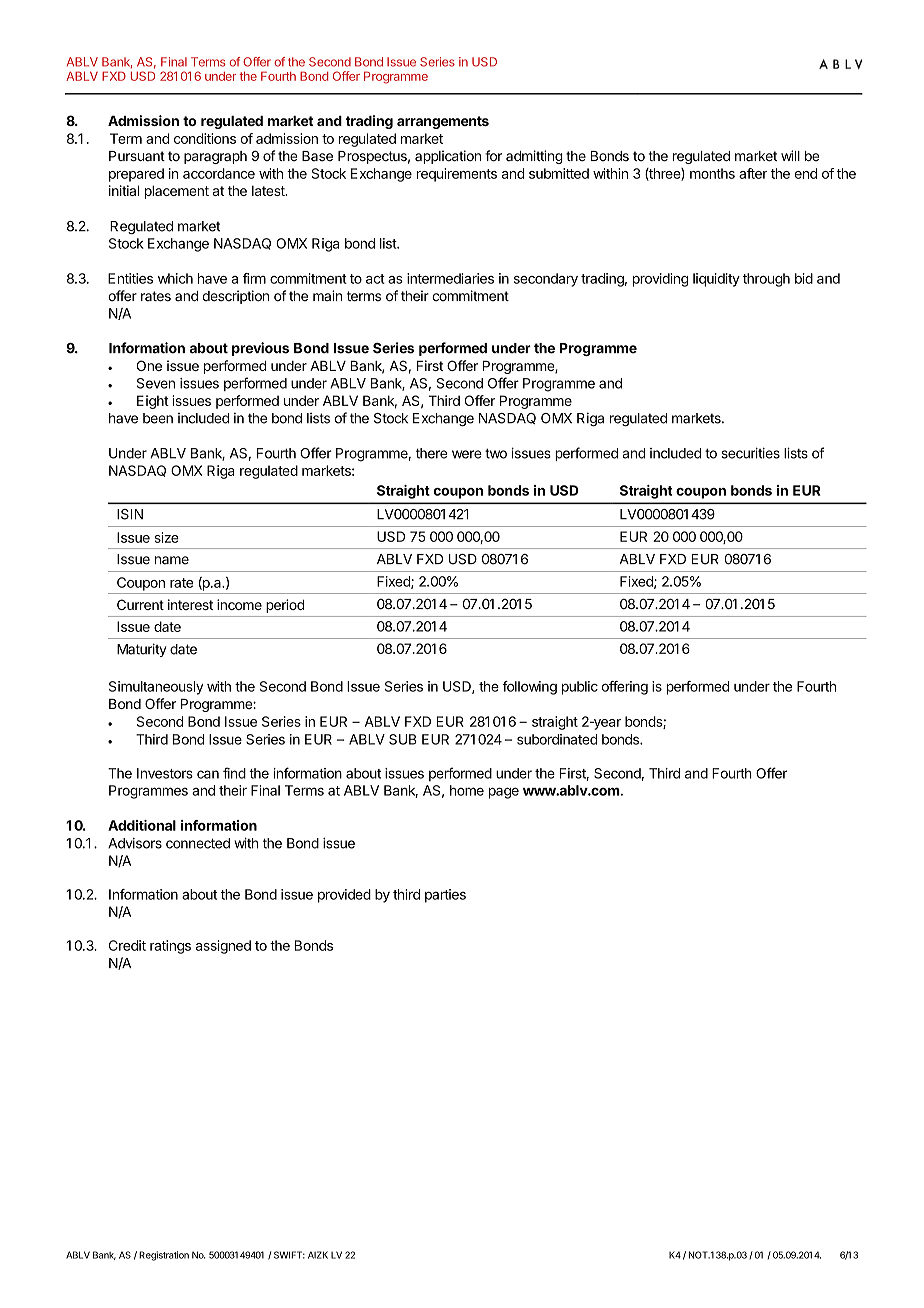 Image resolution: width=924 pixels, height=1308 pixels. Describe the element at coordinates (529, 688) in the image. I see `following` at that location.
